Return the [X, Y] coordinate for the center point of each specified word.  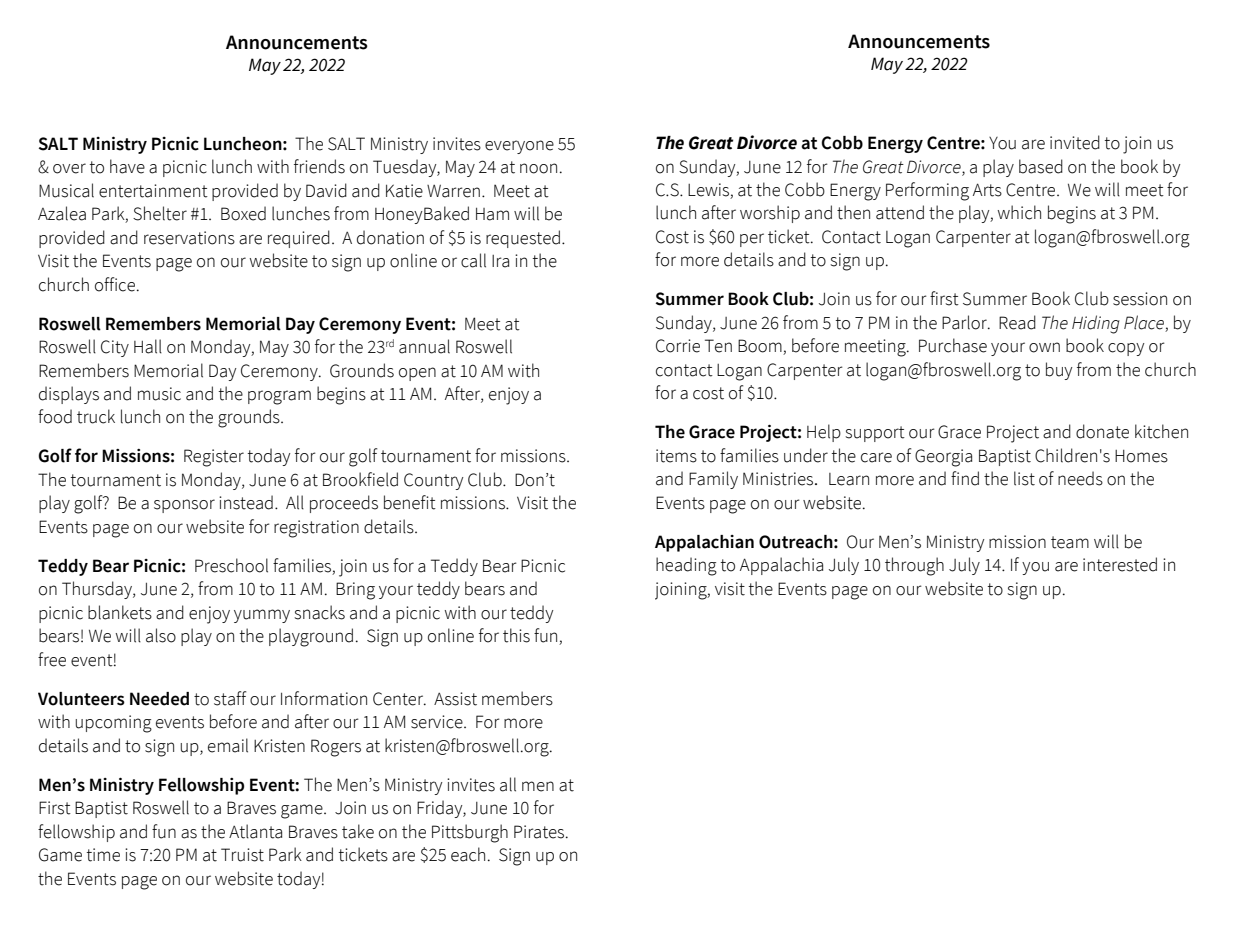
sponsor [184, 506]
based [1041, 166]
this [516, 635]
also [161, 635]
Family [713, 480]
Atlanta [255, 831]
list [1024, 478]
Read [1017, 322]
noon [538, 168]
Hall [148, 346]
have [127, 166]
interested [1120, 564]
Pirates [540, 832]
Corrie [678, 346]
